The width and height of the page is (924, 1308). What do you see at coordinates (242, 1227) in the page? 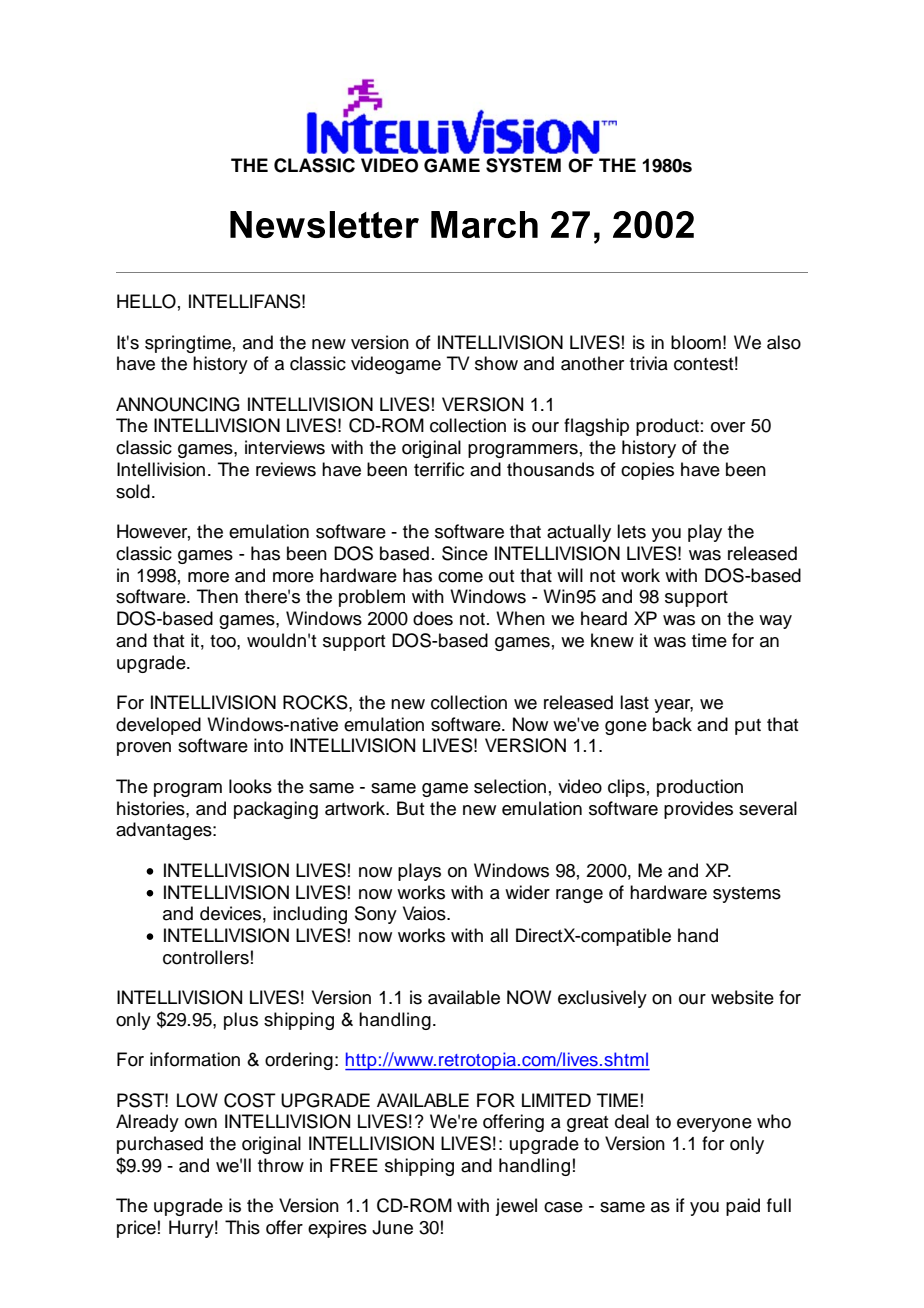
I see `This` at bounding box center [242, 1227].
